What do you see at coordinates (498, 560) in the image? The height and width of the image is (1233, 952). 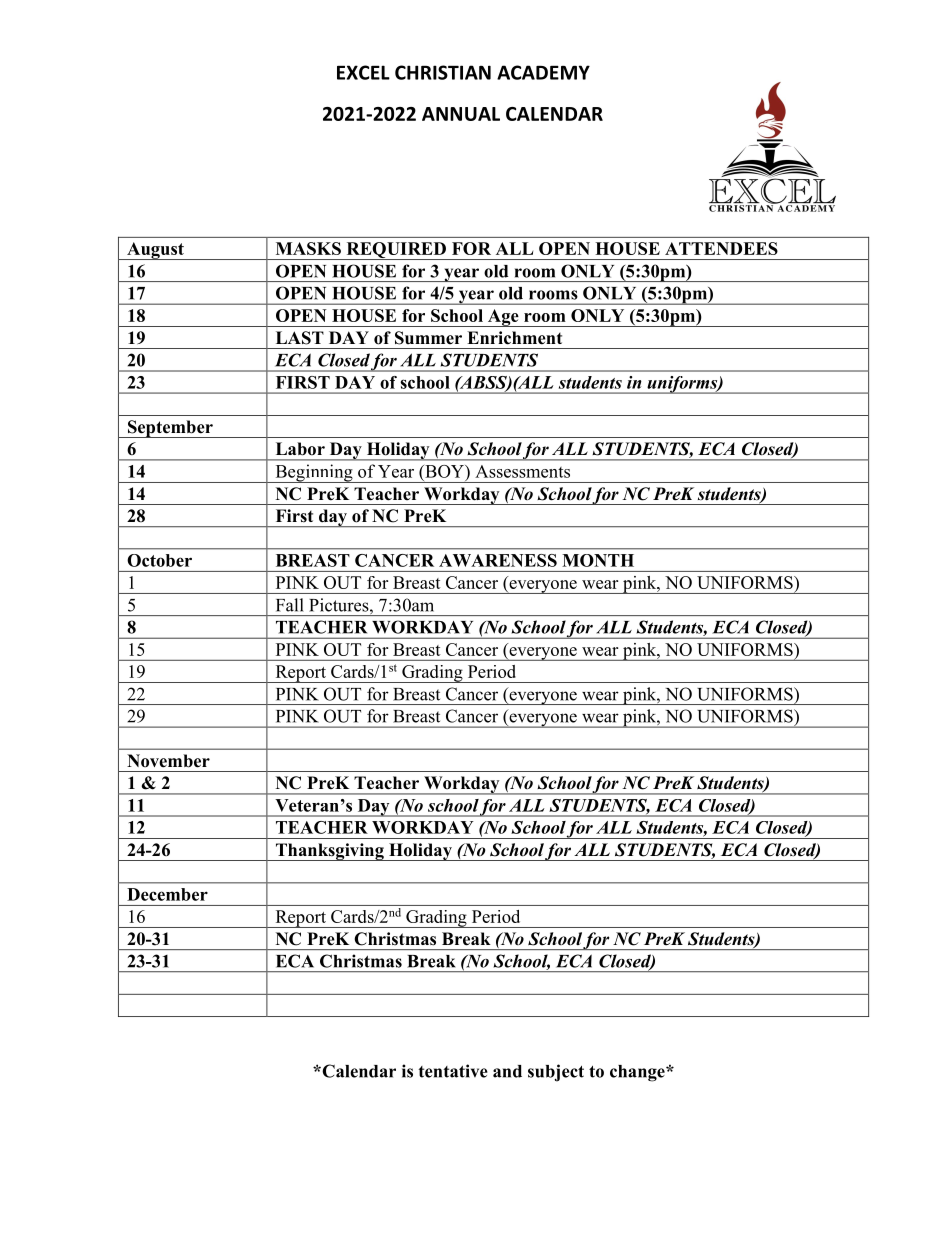 I see `AWARENESS` at bounding box center [498, 560].
